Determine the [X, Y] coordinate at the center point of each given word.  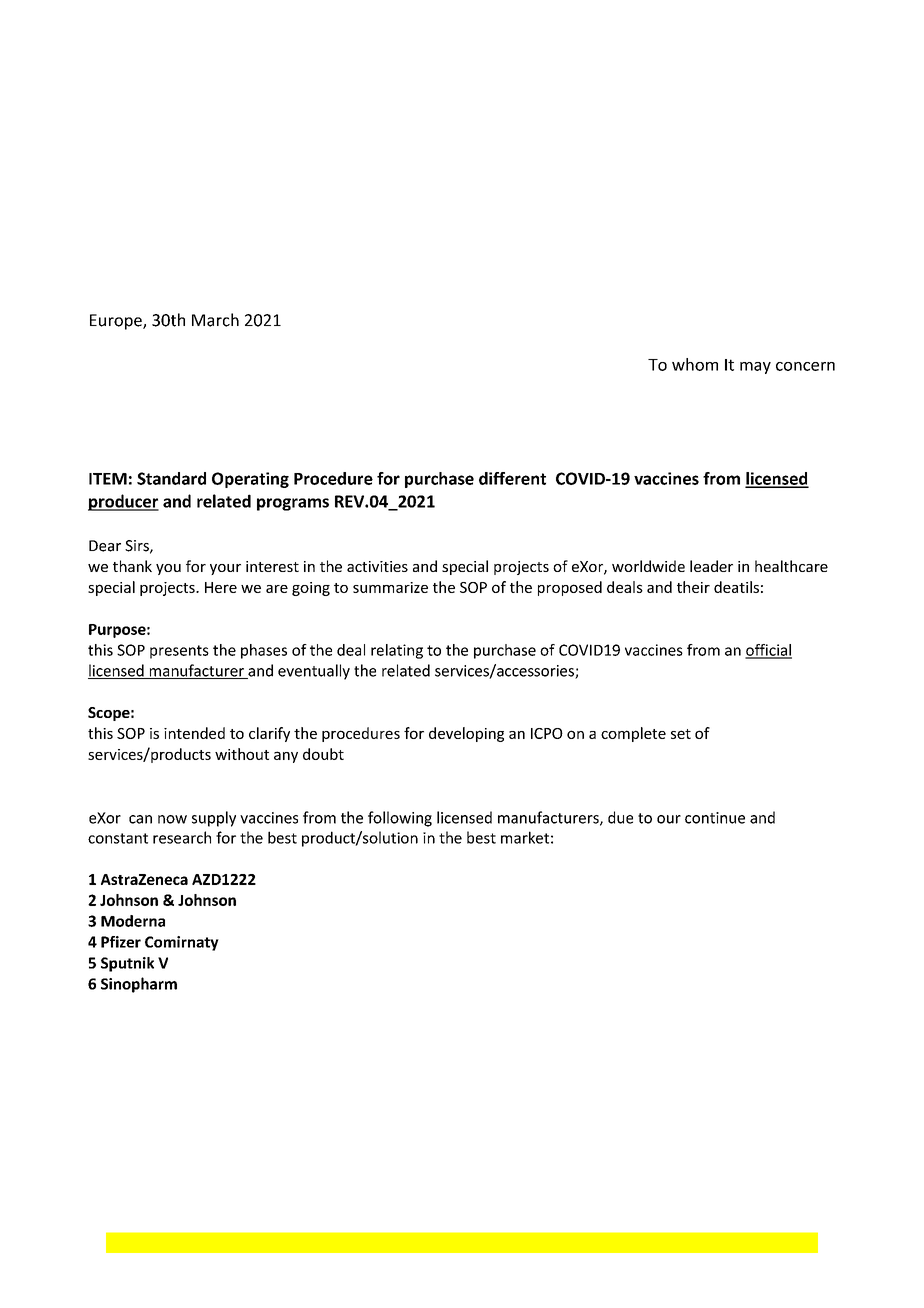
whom [695, 364]
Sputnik [127, 964]
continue [715, 818]
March [215, 320]
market [525, 837]
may [755, 368]
